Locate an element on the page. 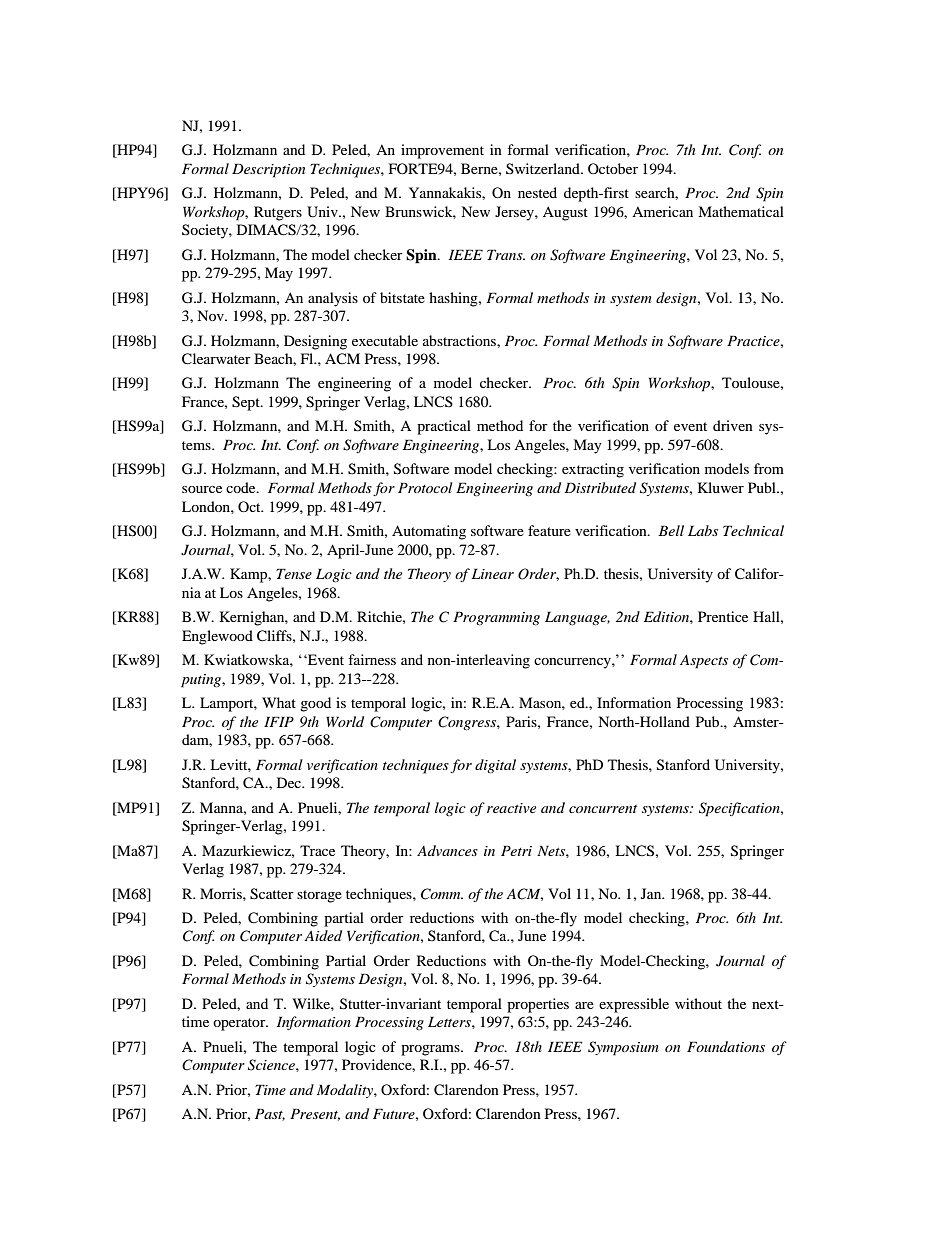  Prentice is located at coordinates (723, 616).
